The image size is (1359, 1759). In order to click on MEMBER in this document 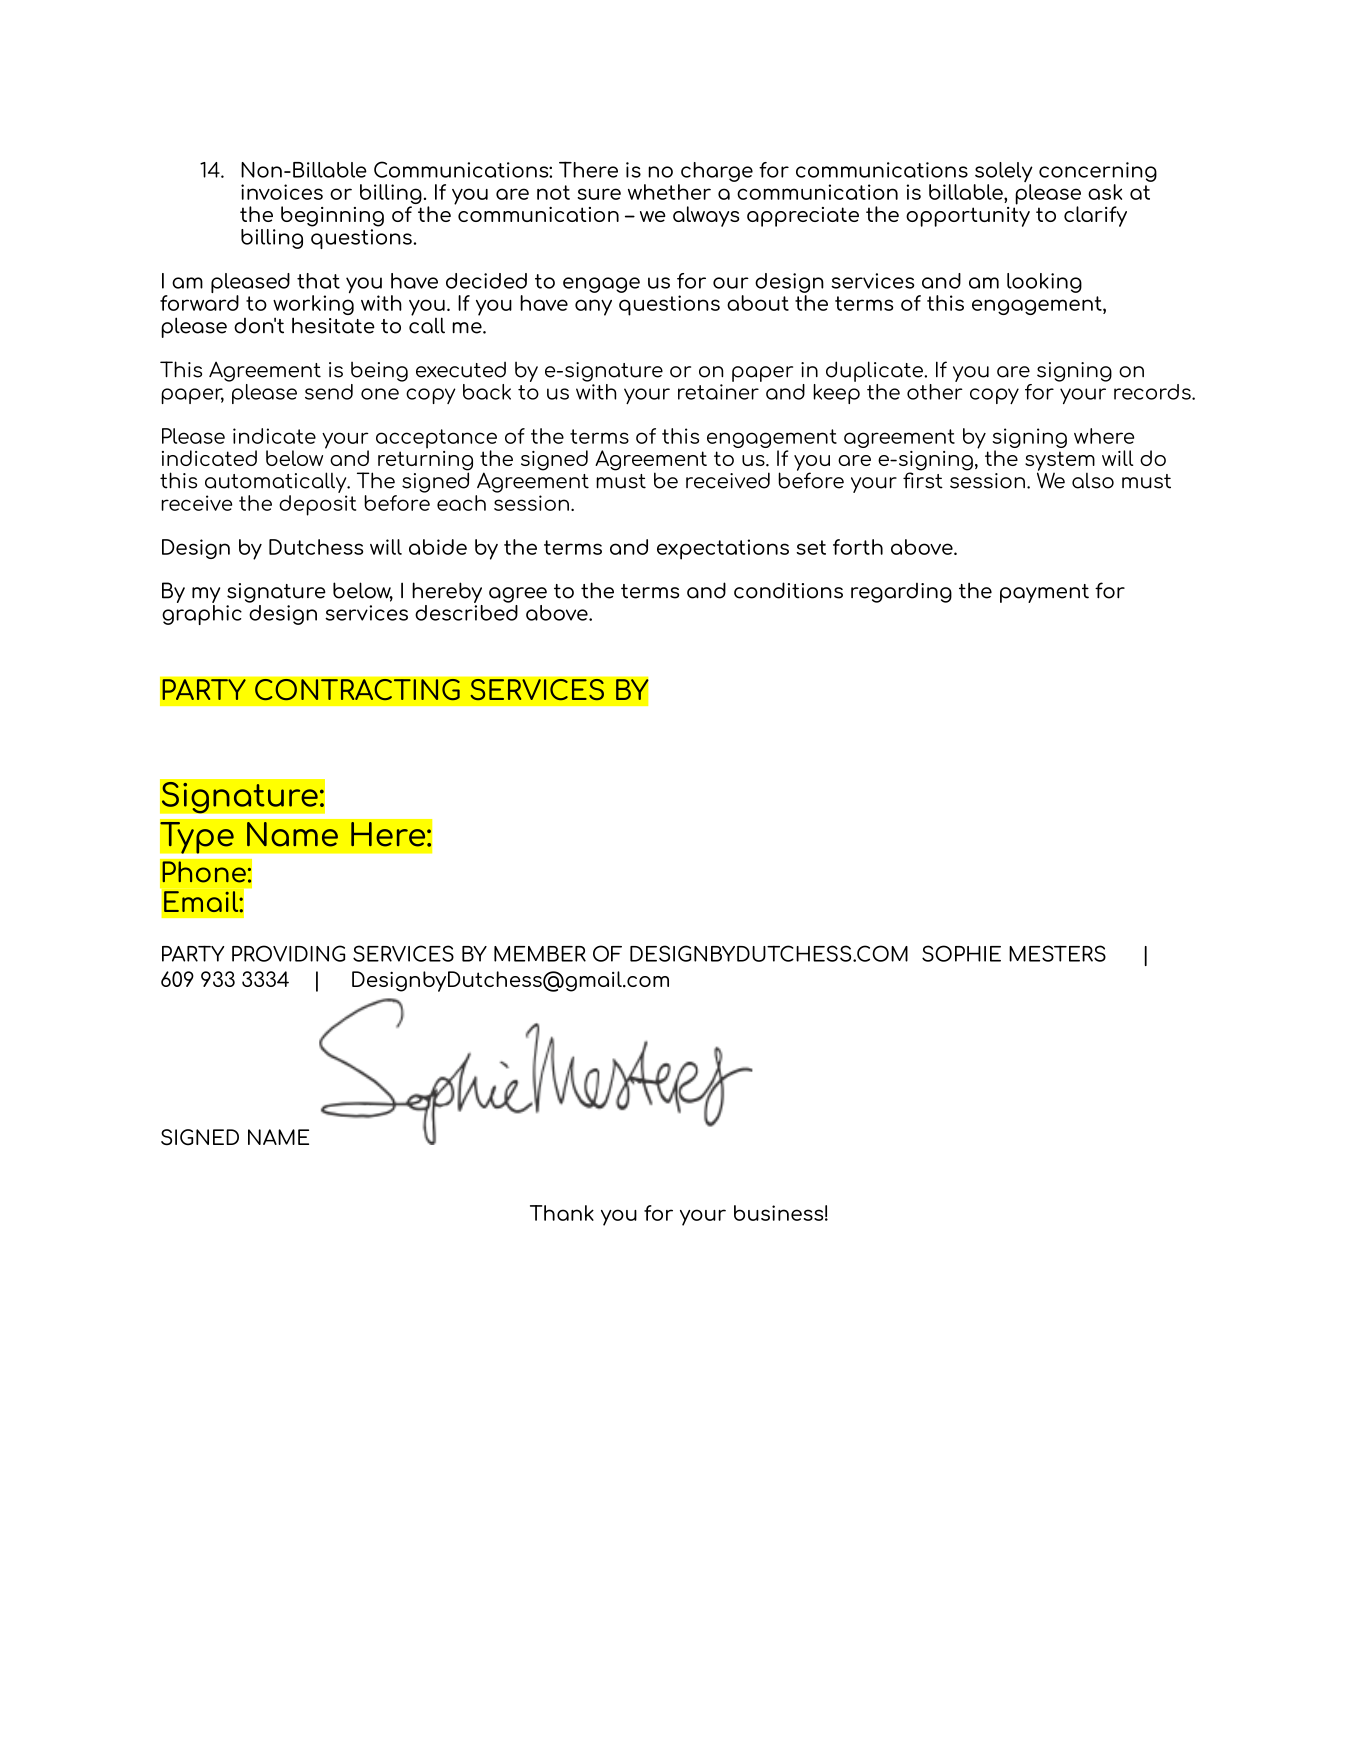, I will do `click(540, 954)`.
